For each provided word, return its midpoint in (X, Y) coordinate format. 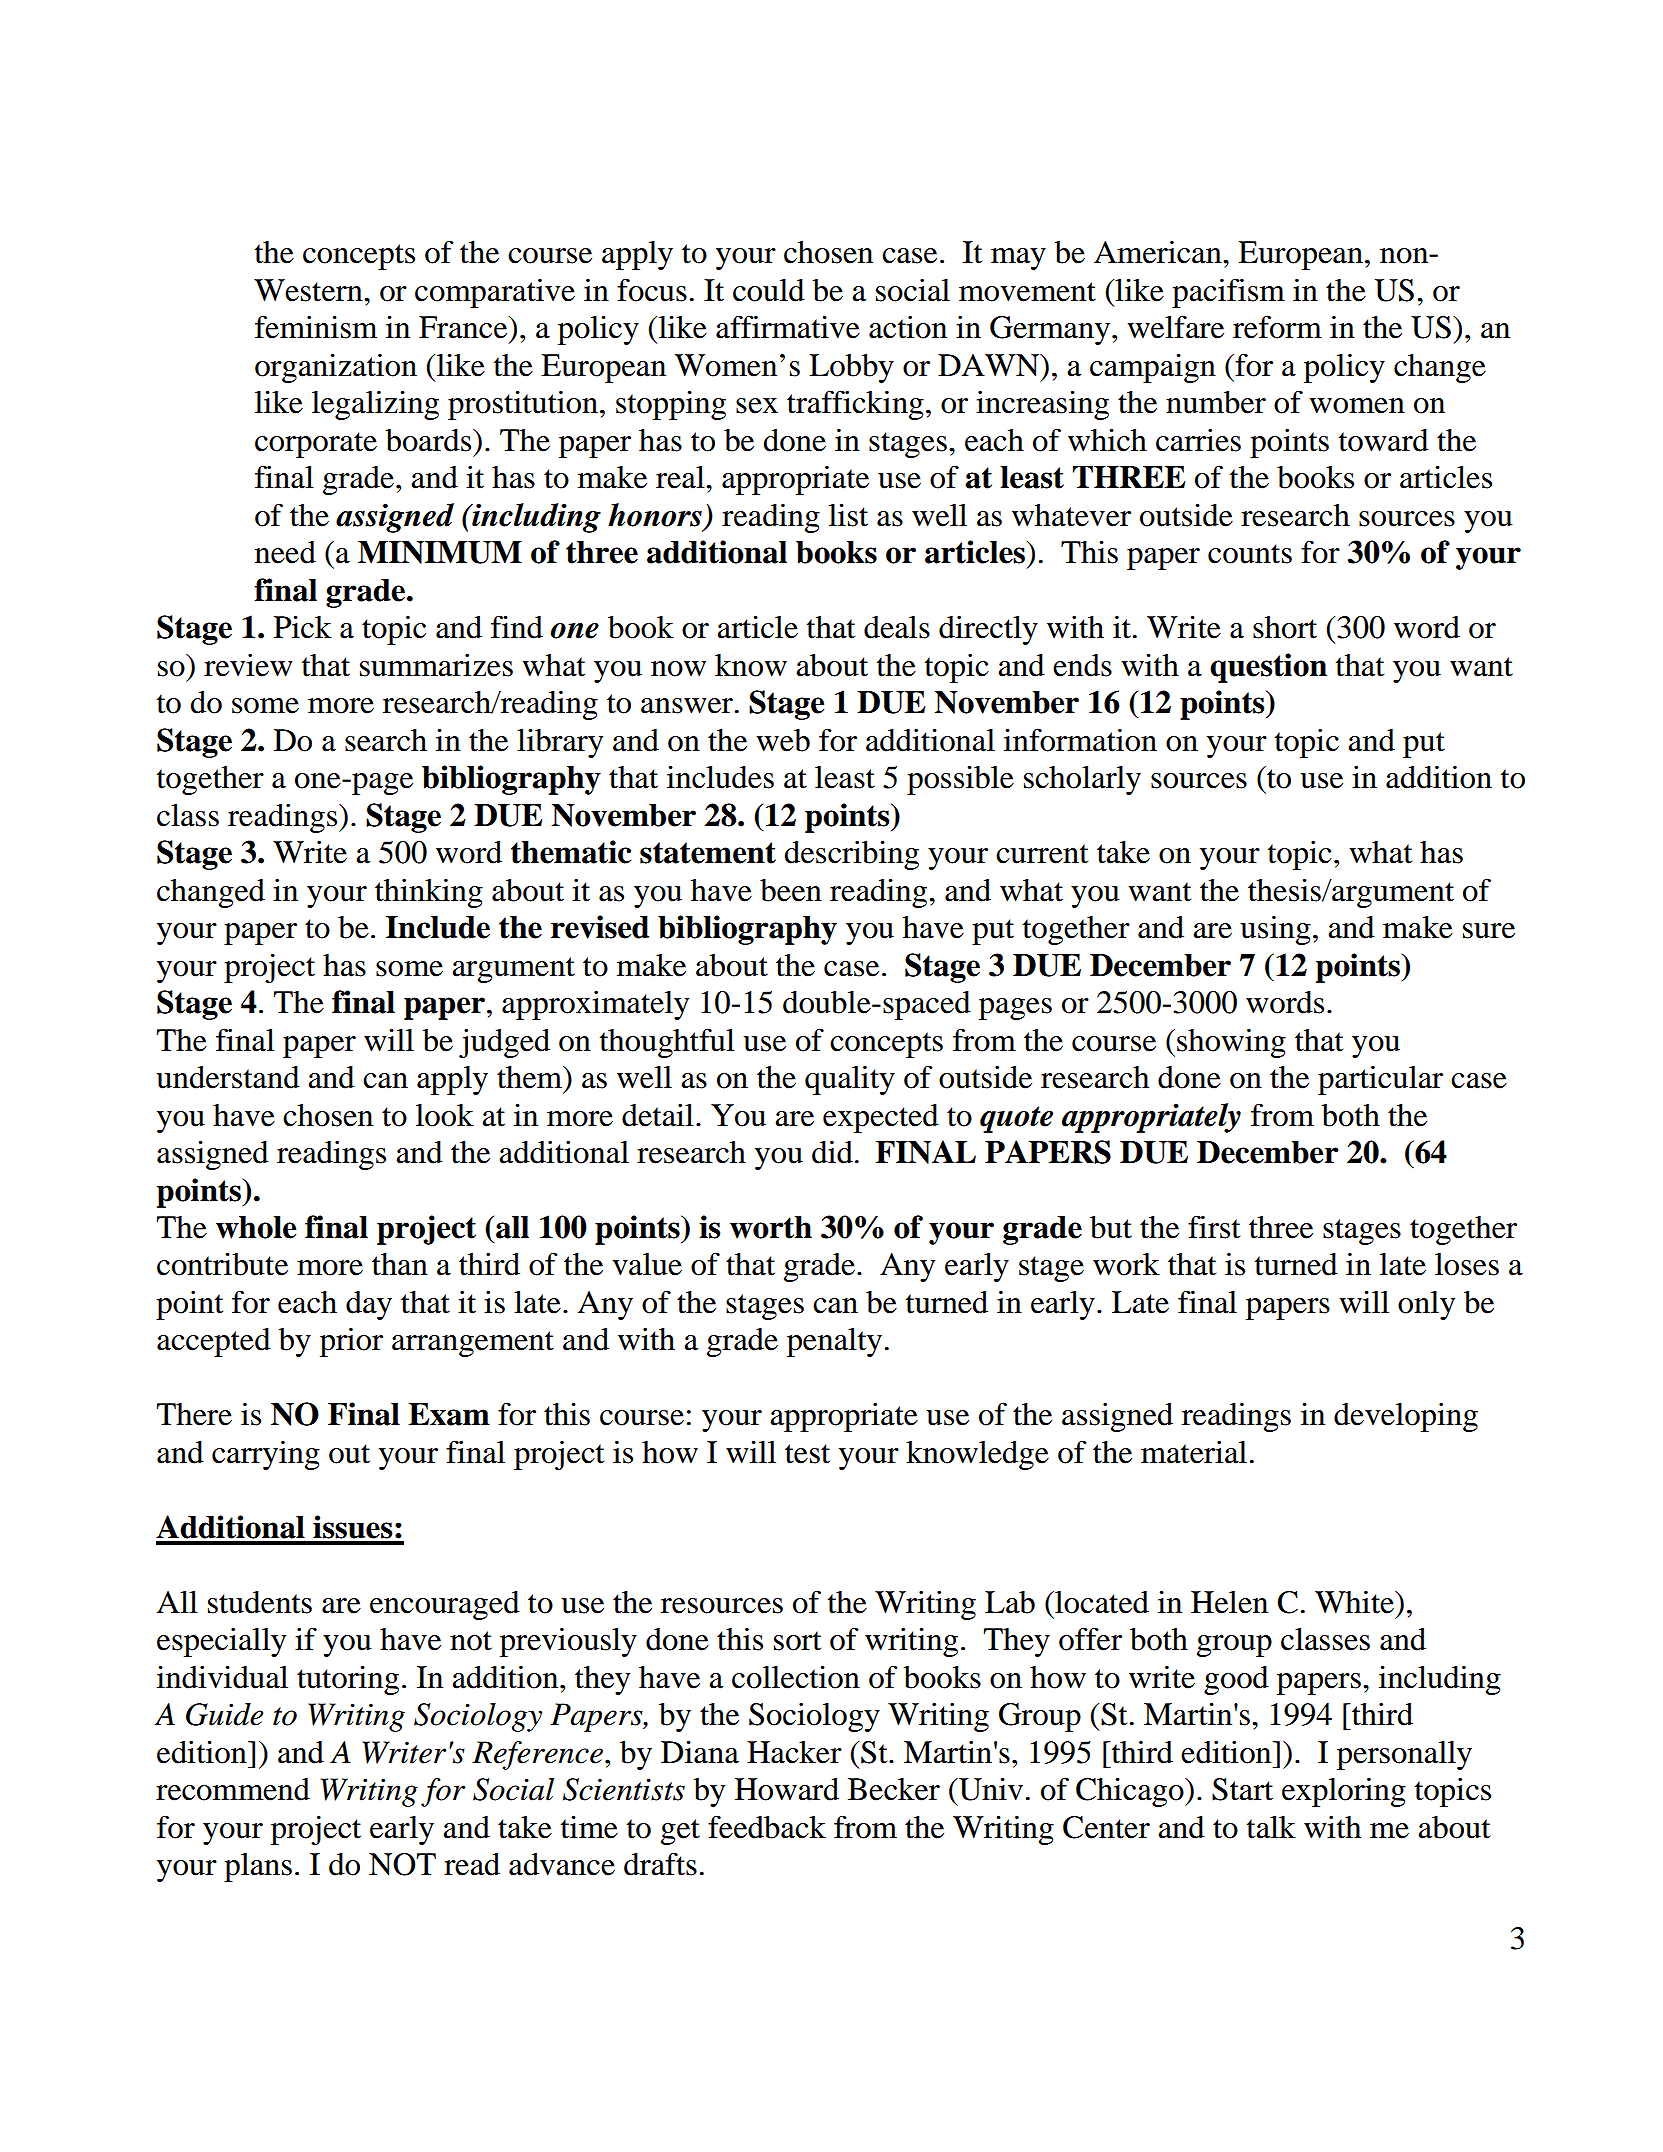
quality (850, 1080)
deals (897, 627)
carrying (266, 1455)
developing (1406, 1417)
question (1268, 668)
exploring (1344, 1792)
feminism (316, 327)
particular (1380, 1080)
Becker (894, 1789)
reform (1277, 327)
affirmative (788, 327)
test (807, 1454)
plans (258, 1867)
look (445, 1115)
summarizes (436, 665)
